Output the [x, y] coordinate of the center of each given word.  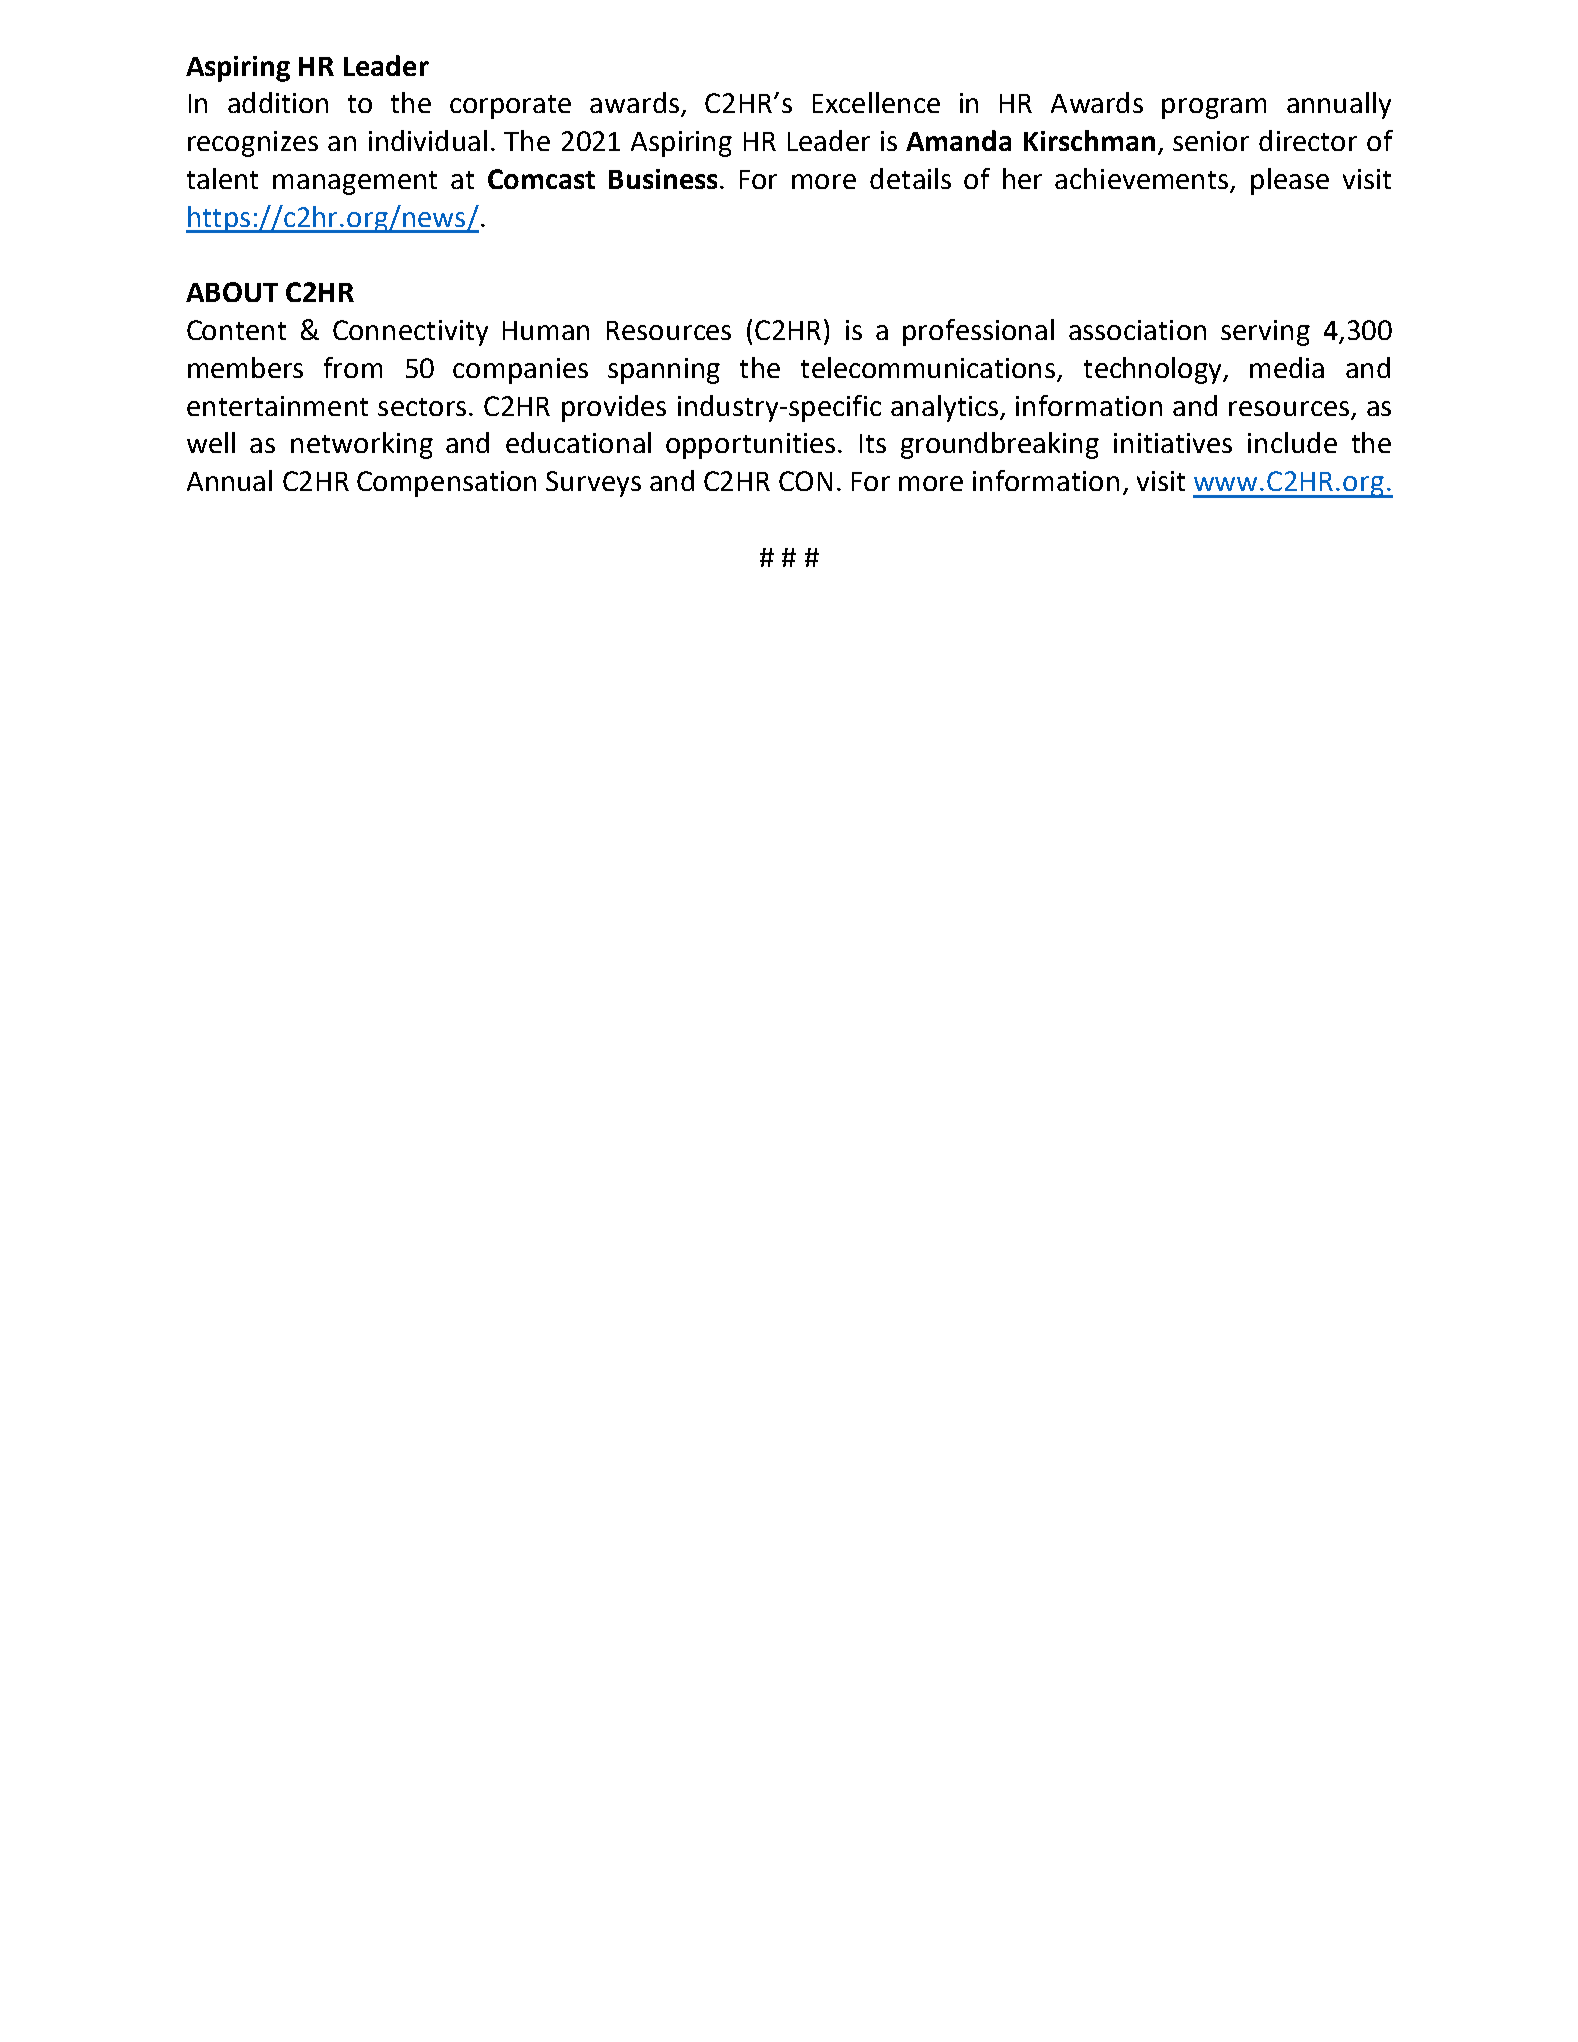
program [1214, 108]
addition [278, 102]
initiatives [1173, 443]
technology [1154, 370]
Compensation [446, 484]
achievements [1143, 180]
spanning [664, 371]
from [353, 367]
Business [663, 179]
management [355, 183]
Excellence [876, 102]
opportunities [750, 446]
